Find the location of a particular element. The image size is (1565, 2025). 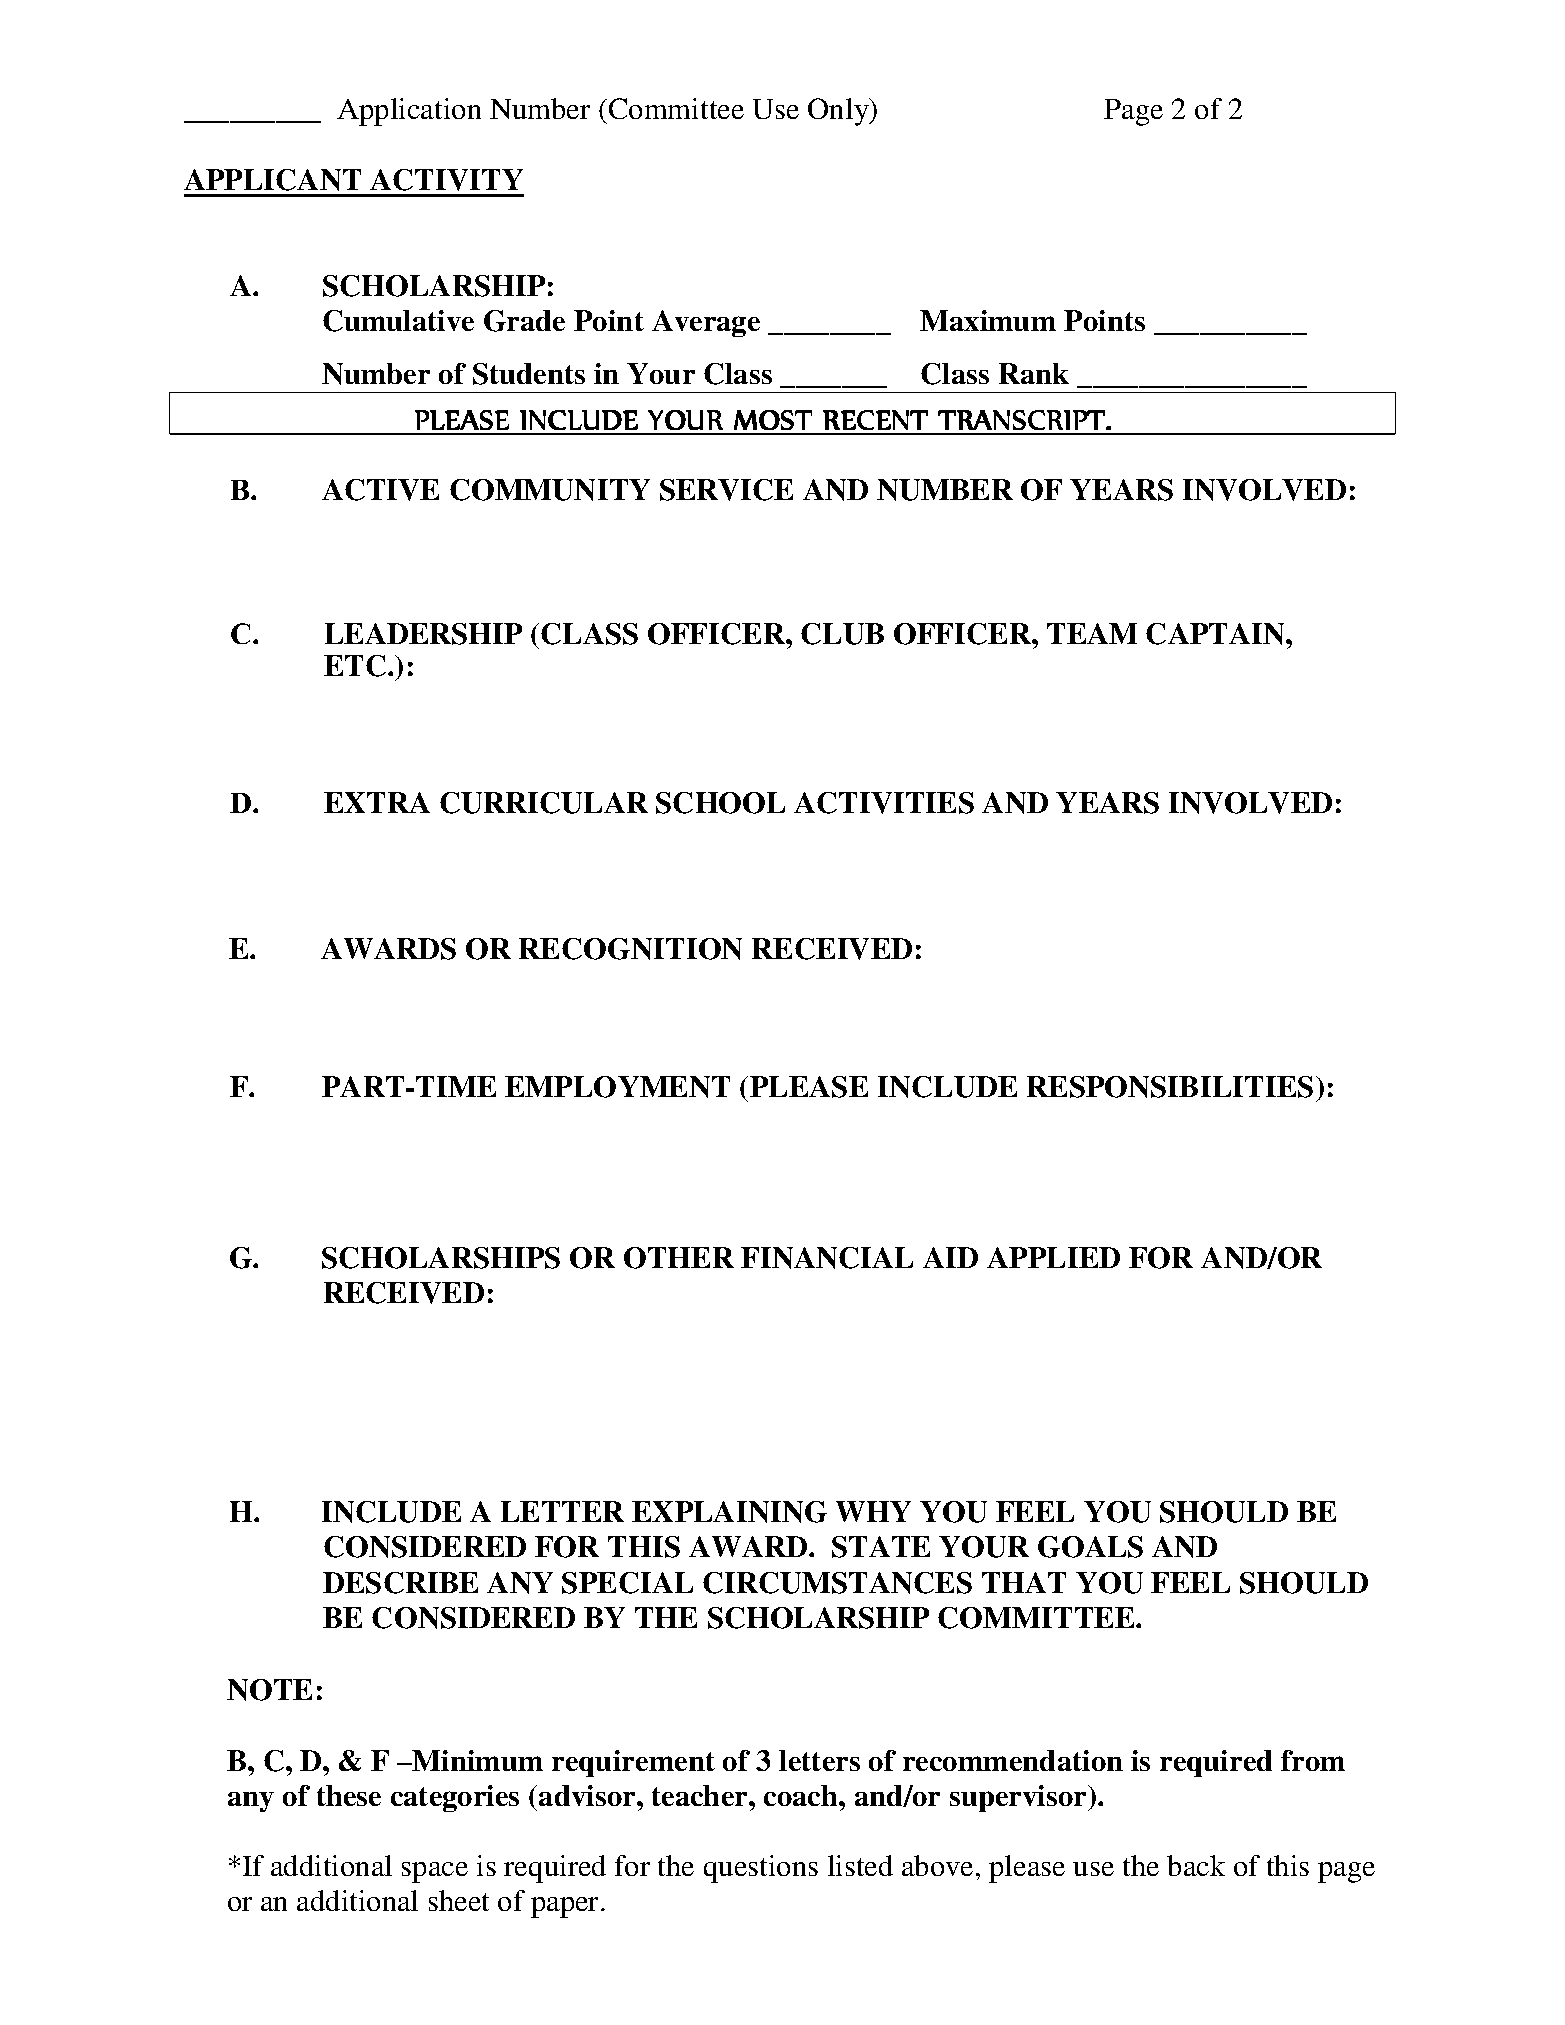

SCHOOL is located at coordinates (720, 803).
